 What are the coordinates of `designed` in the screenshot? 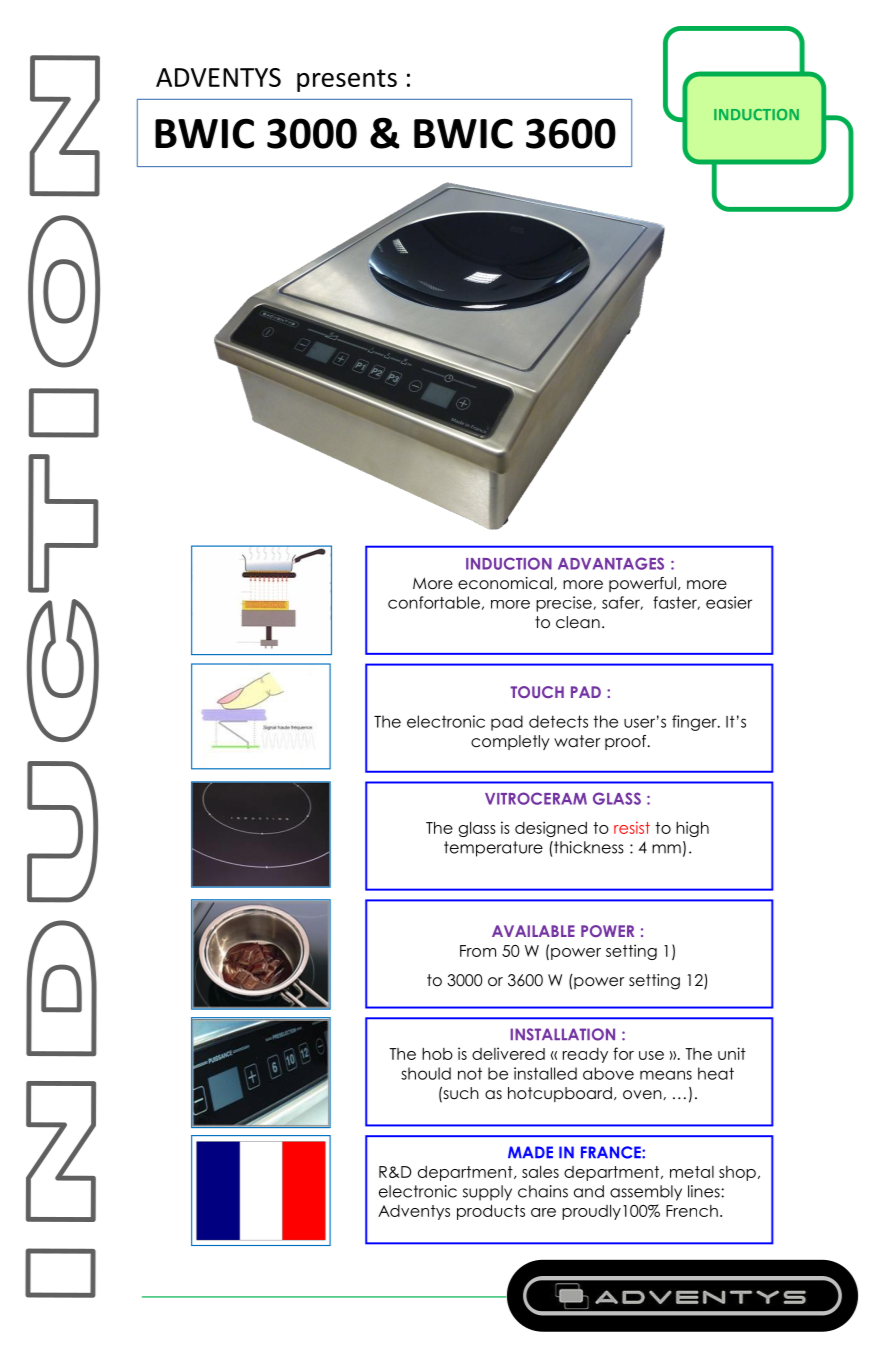 It's located at (551, 829).
